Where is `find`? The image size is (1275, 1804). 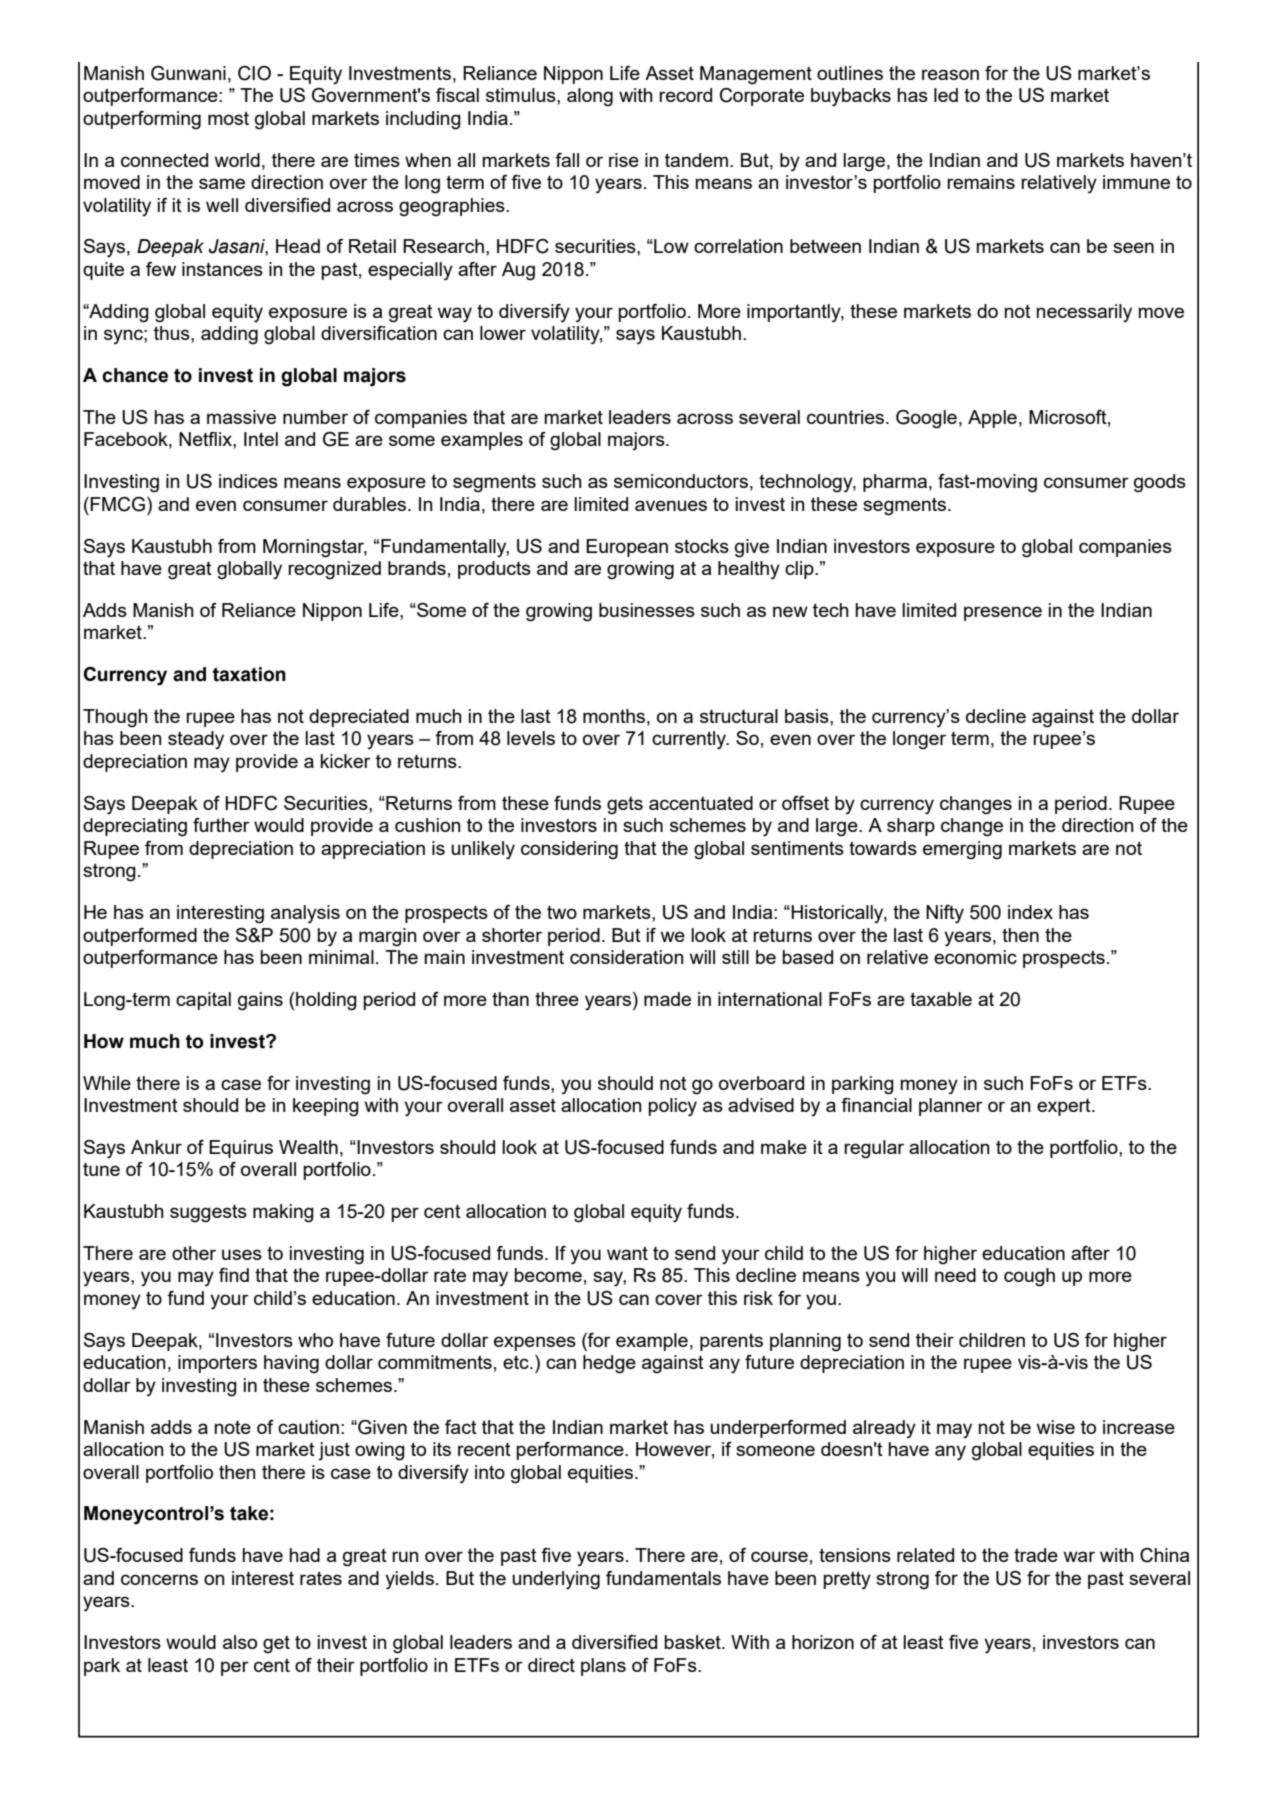 find is located at coordinates (234, 1275).
